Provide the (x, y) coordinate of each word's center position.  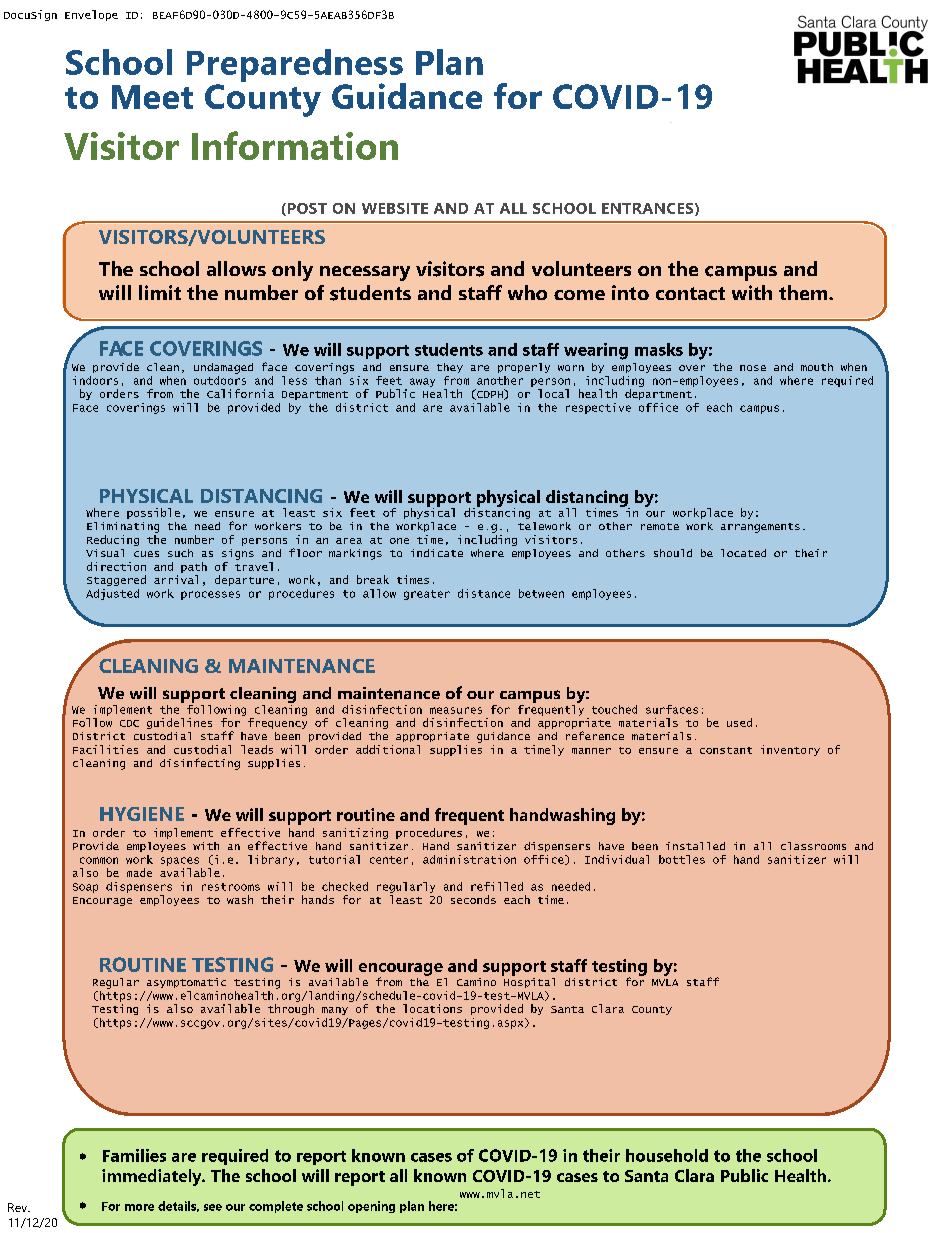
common (99, 860)
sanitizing (355, 833)
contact (690, 293)
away (422, 382)
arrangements (760, 528)
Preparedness (296, 67)
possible (153, 513)
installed (695, 846)
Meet (152, 97)
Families (134, 1155)
